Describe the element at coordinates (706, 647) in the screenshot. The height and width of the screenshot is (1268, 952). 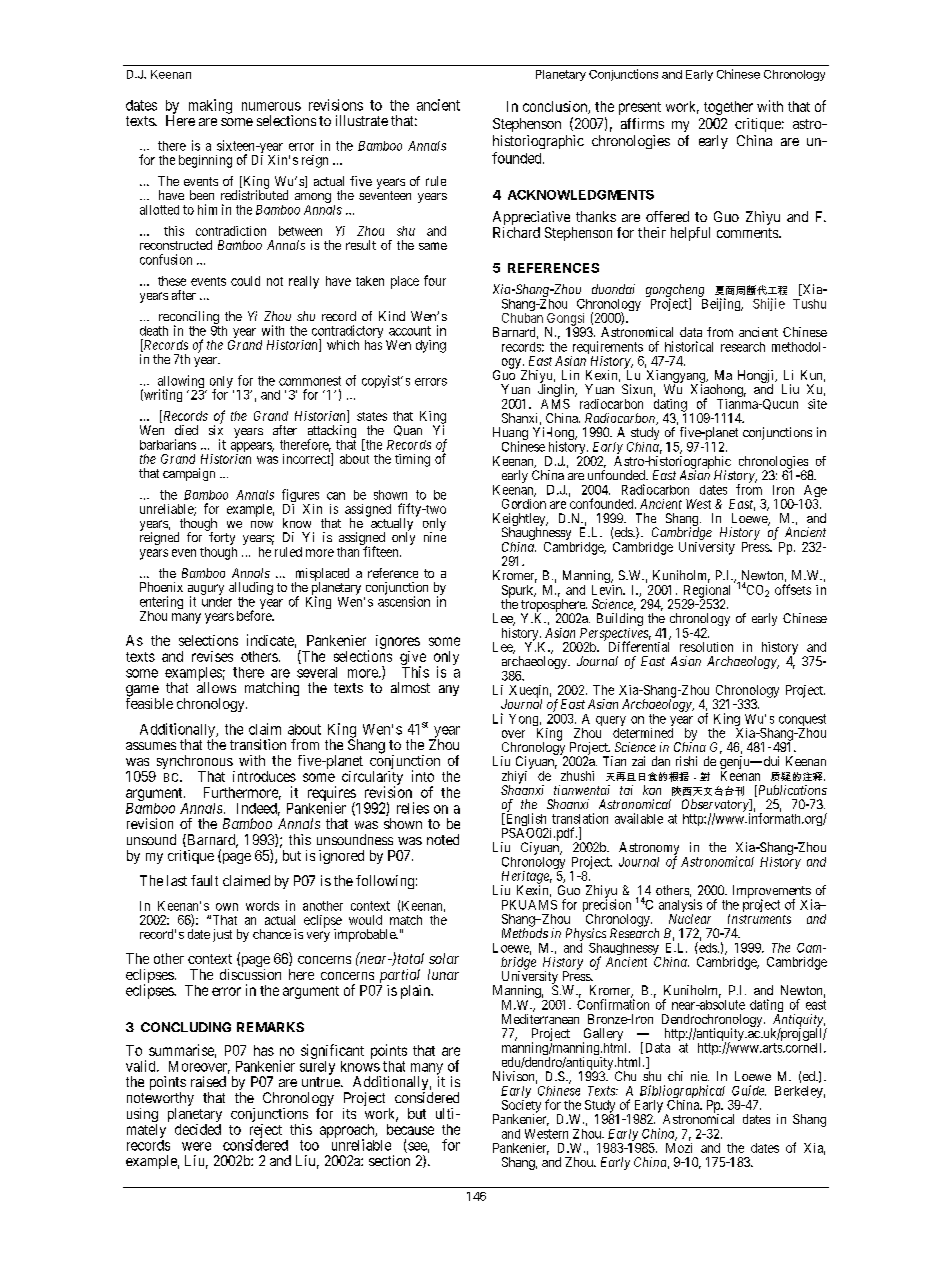
I see `resolution` at that location.
